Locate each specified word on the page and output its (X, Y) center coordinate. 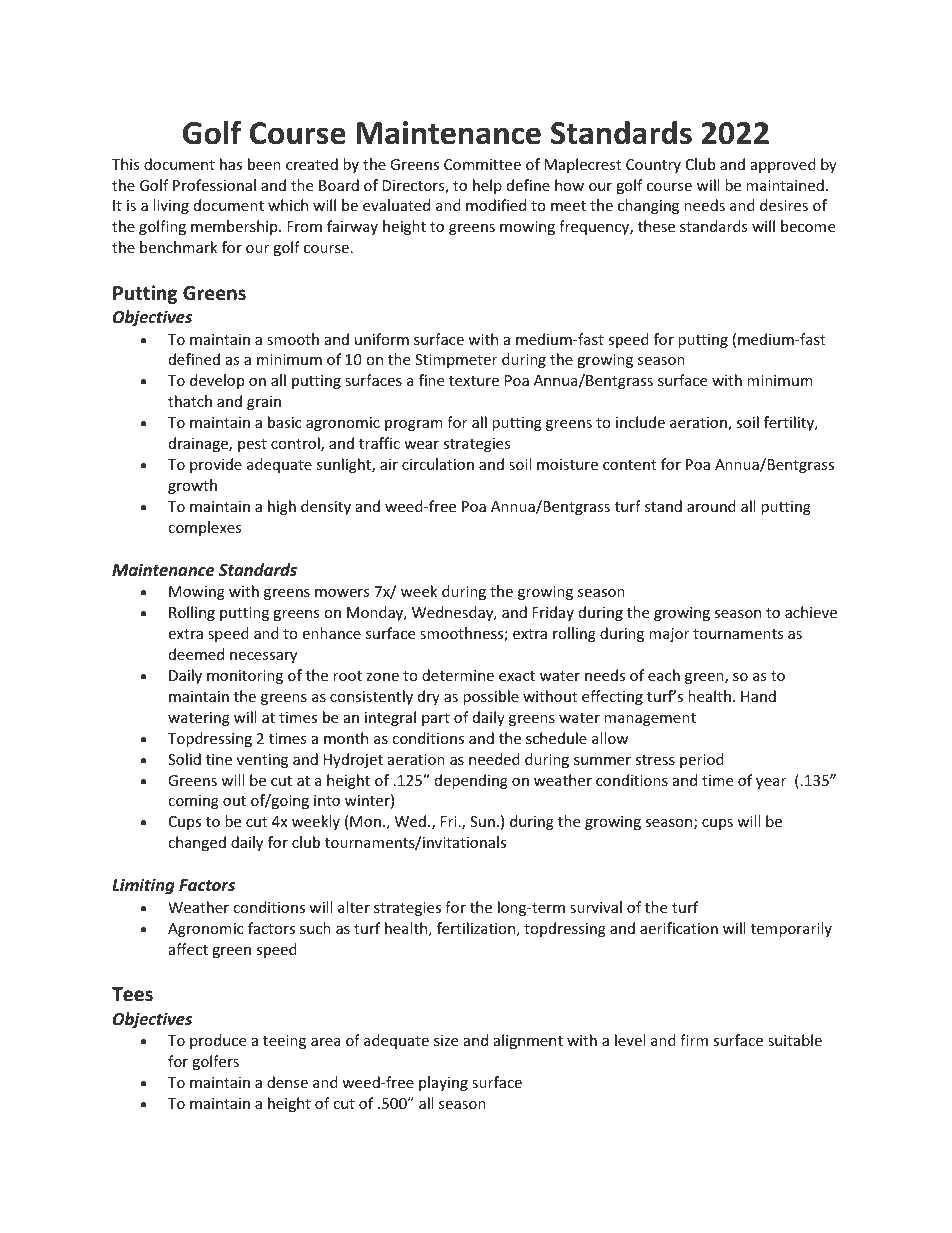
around (711, 506)
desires (784, 205)
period (702, 760)
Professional (214, 185)
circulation (438, 464)
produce (218, 1041)
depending (471, 781)
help (487, 186)
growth (192, 486)
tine (219, 759)
